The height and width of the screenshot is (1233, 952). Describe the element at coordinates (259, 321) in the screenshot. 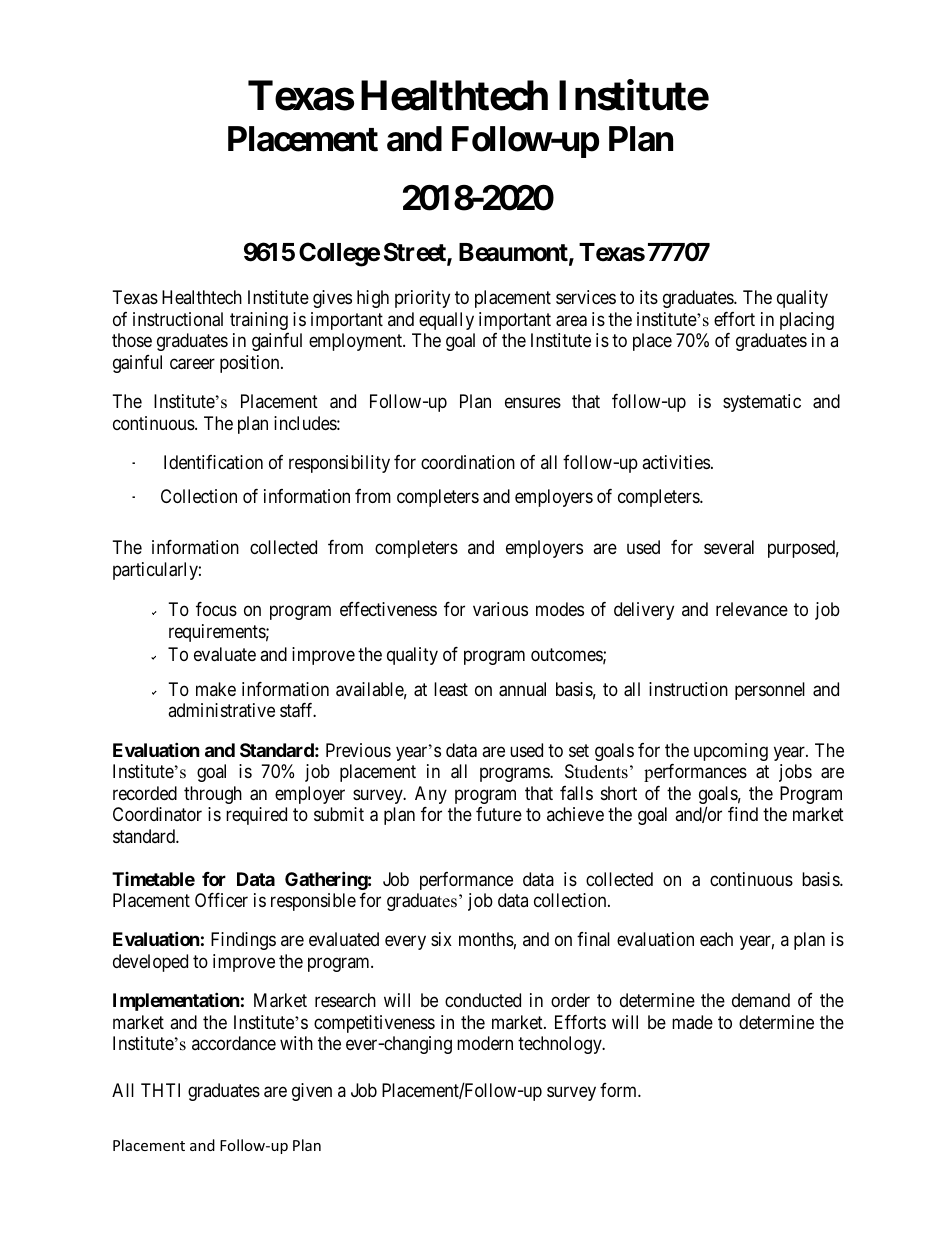

I see `training` at that location.
